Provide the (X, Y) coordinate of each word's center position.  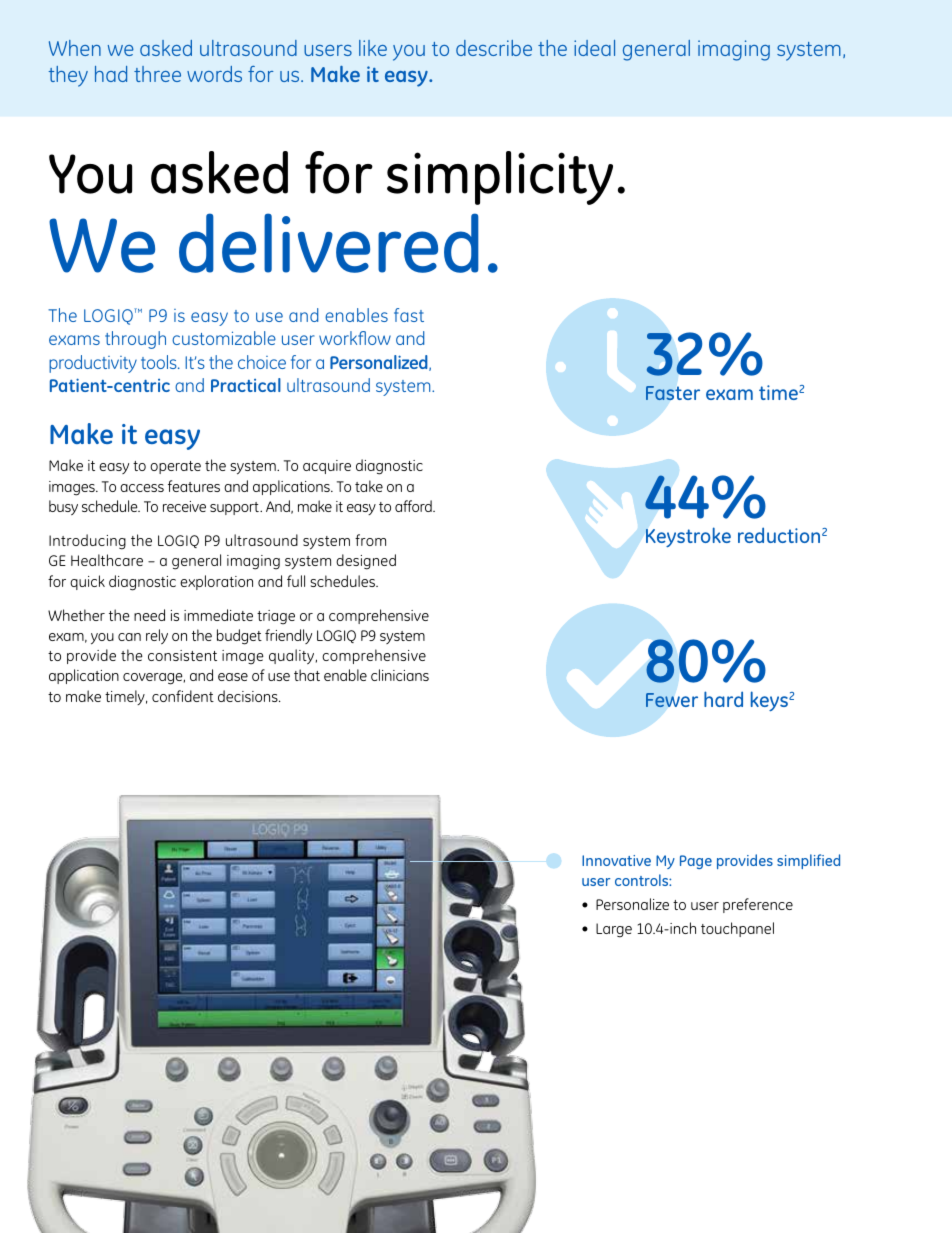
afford (414, 506)
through (135, 340)
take (369, 486)
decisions (249, 696)
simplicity (500, 178)
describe (494, 48)
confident (183, 696)
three (157, 74)
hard (723, 699)
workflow (355, 338)
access (142, 488)
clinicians (400, 675)
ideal (594, 48)
